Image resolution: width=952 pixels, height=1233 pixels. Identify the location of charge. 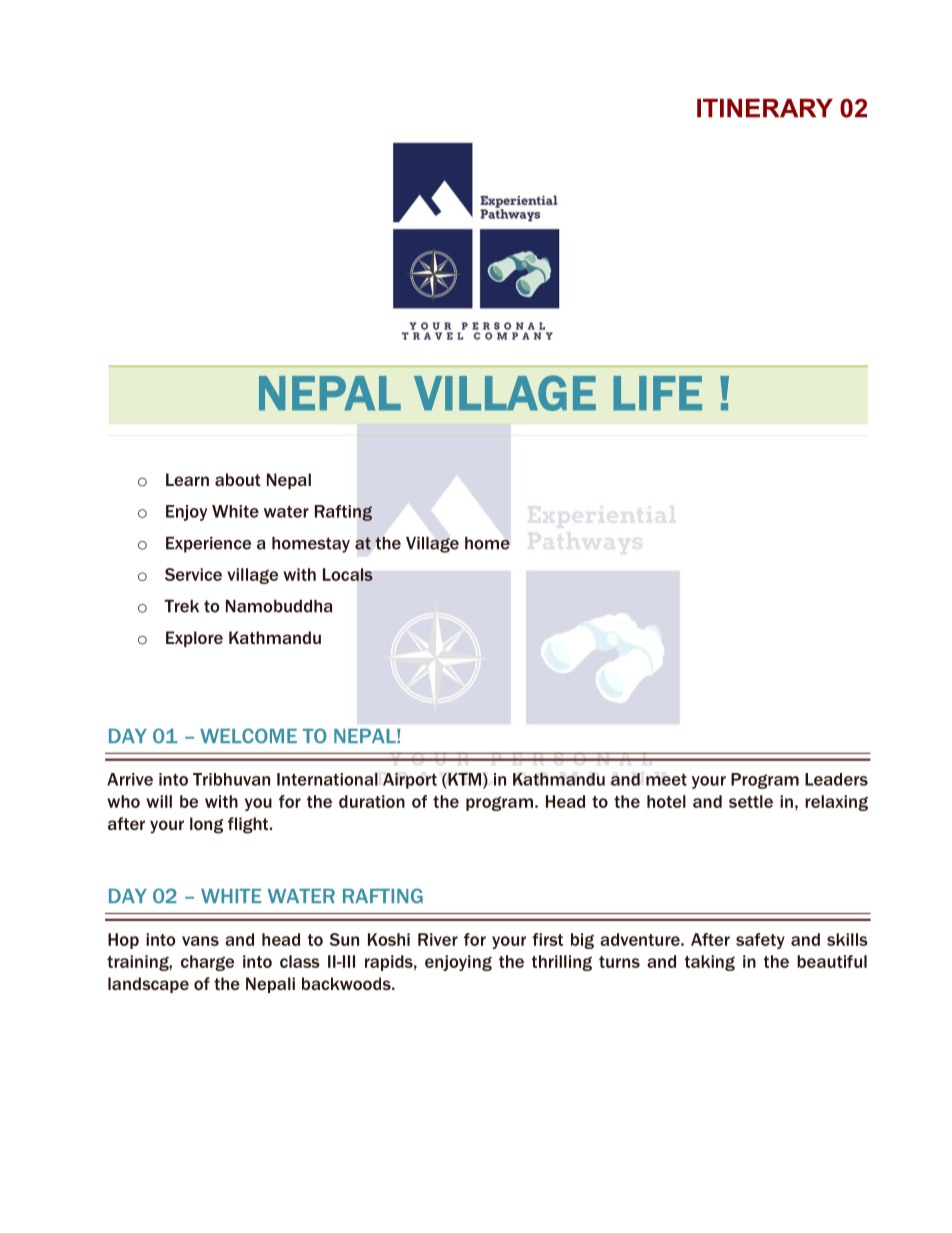
(207, 963).
